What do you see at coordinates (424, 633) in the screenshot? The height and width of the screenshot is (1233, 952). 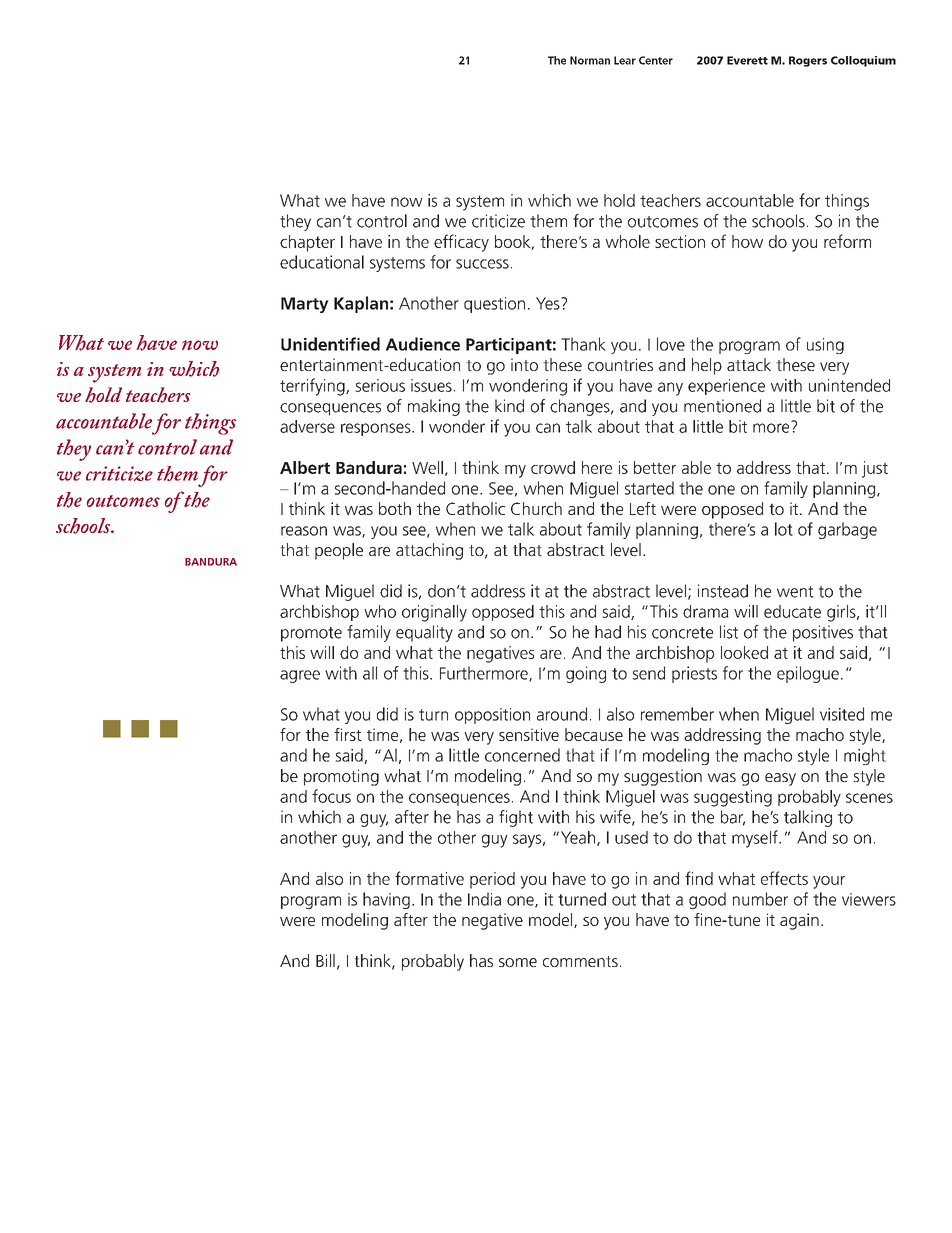 I see `equality` at bounding box center [424, 633].
